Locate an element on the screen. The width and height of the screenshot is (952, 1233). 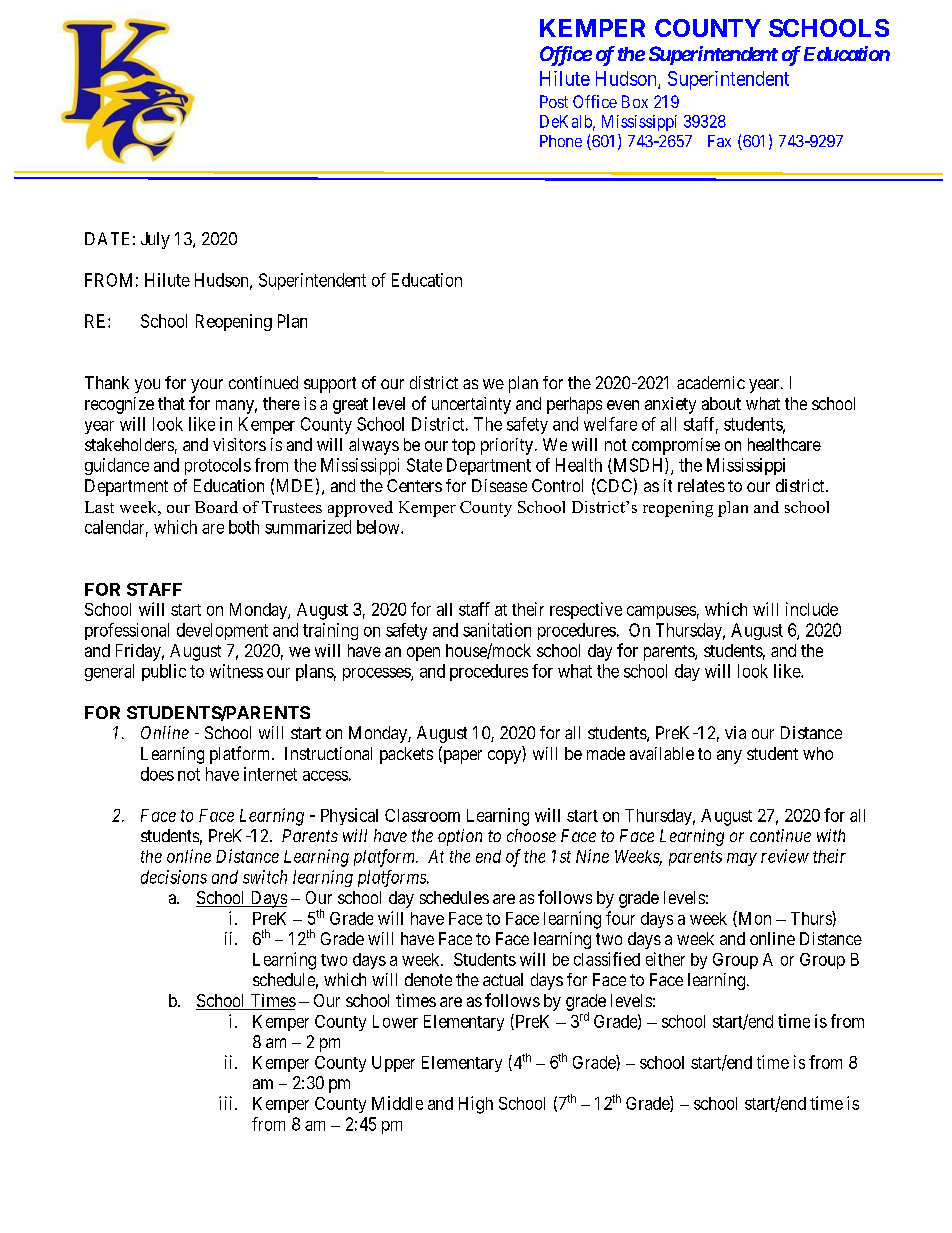
Phone is located at coordinates (561, 141).
